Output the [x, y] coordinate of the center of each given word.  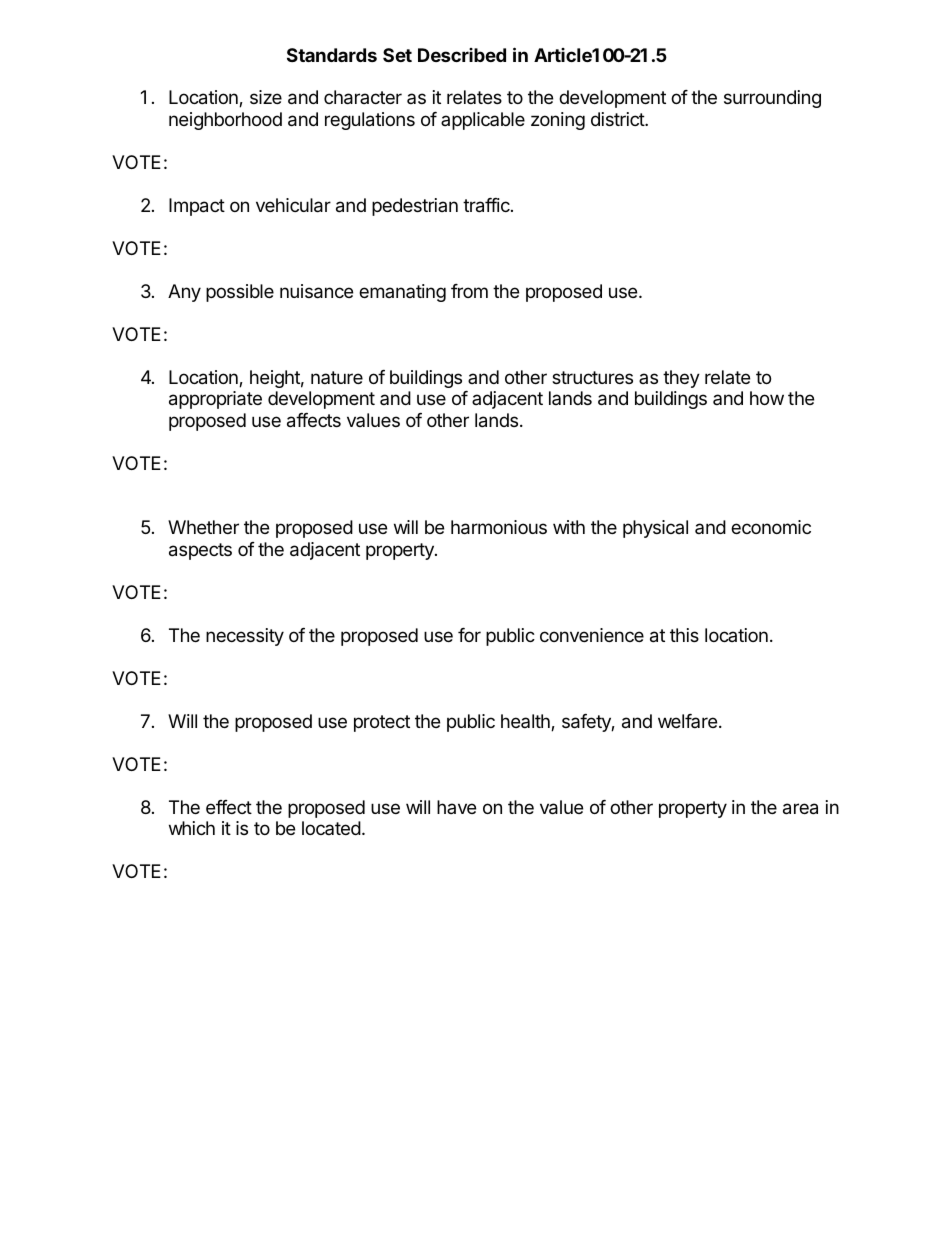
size [266, 97]
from [469, 291]
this [684, 635]
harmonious [499, 527]
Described [462, 55]
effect [229, 807]
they [681, 379]
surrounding [772, 99]
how [767, 398]
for [469, 635]
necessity [245, 637]
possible [240, 293]
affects [314, 420]
